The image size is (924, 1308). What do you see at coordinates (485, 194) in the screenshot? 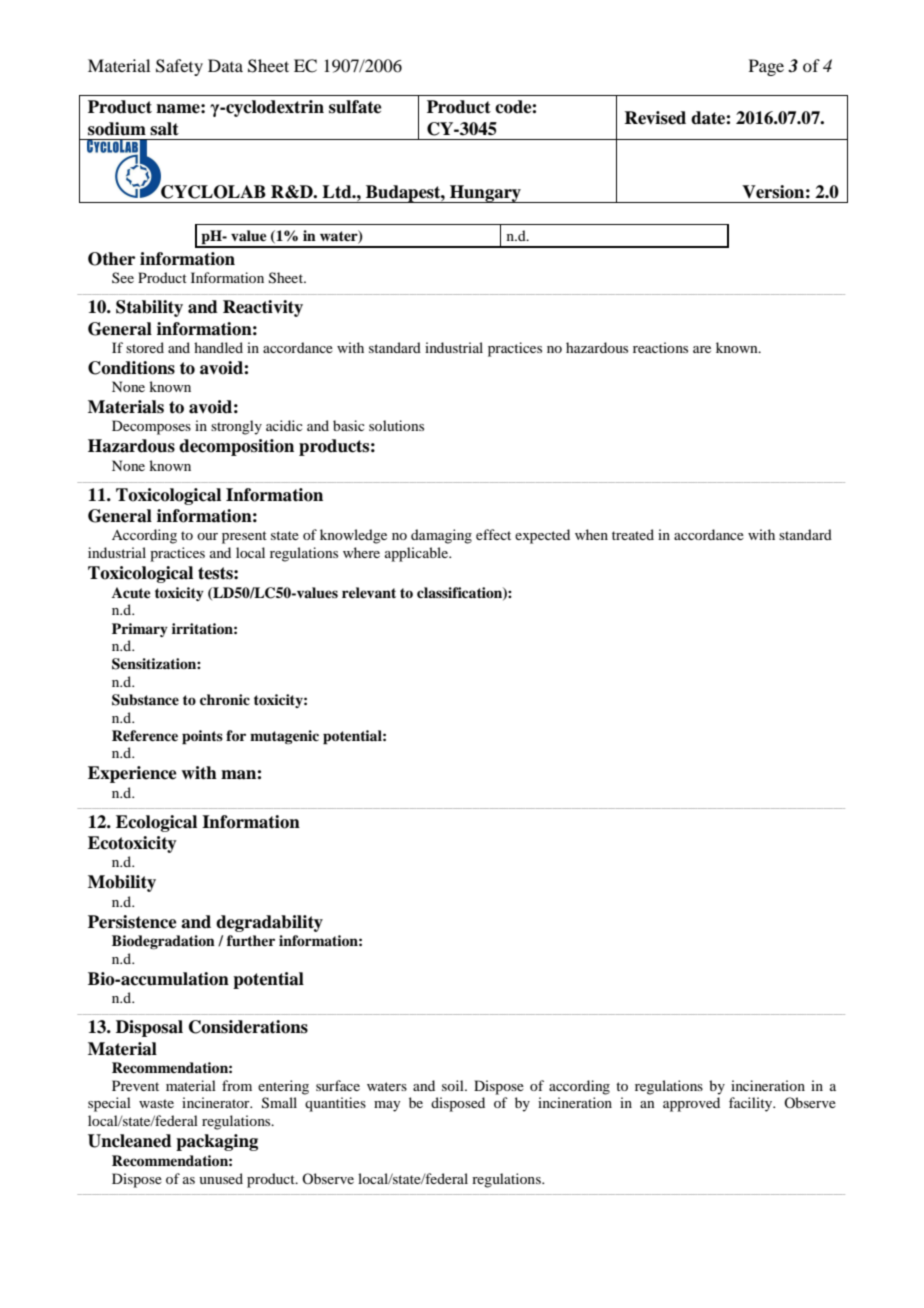
I see `Hungary` at bounding box center [485, 194].
